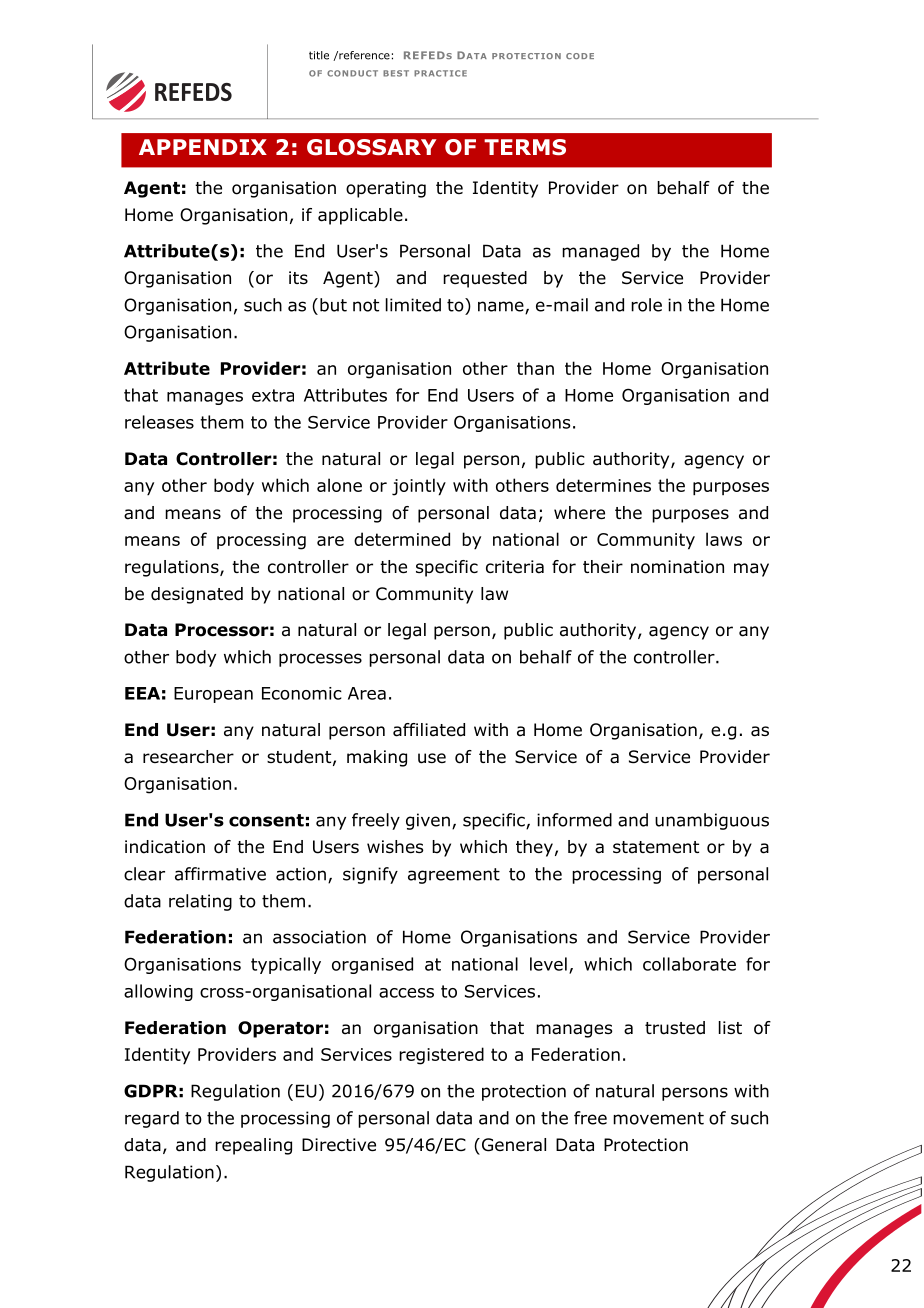 The image size is (924, 1308). I want to click on researcher, so click(188, 757).
